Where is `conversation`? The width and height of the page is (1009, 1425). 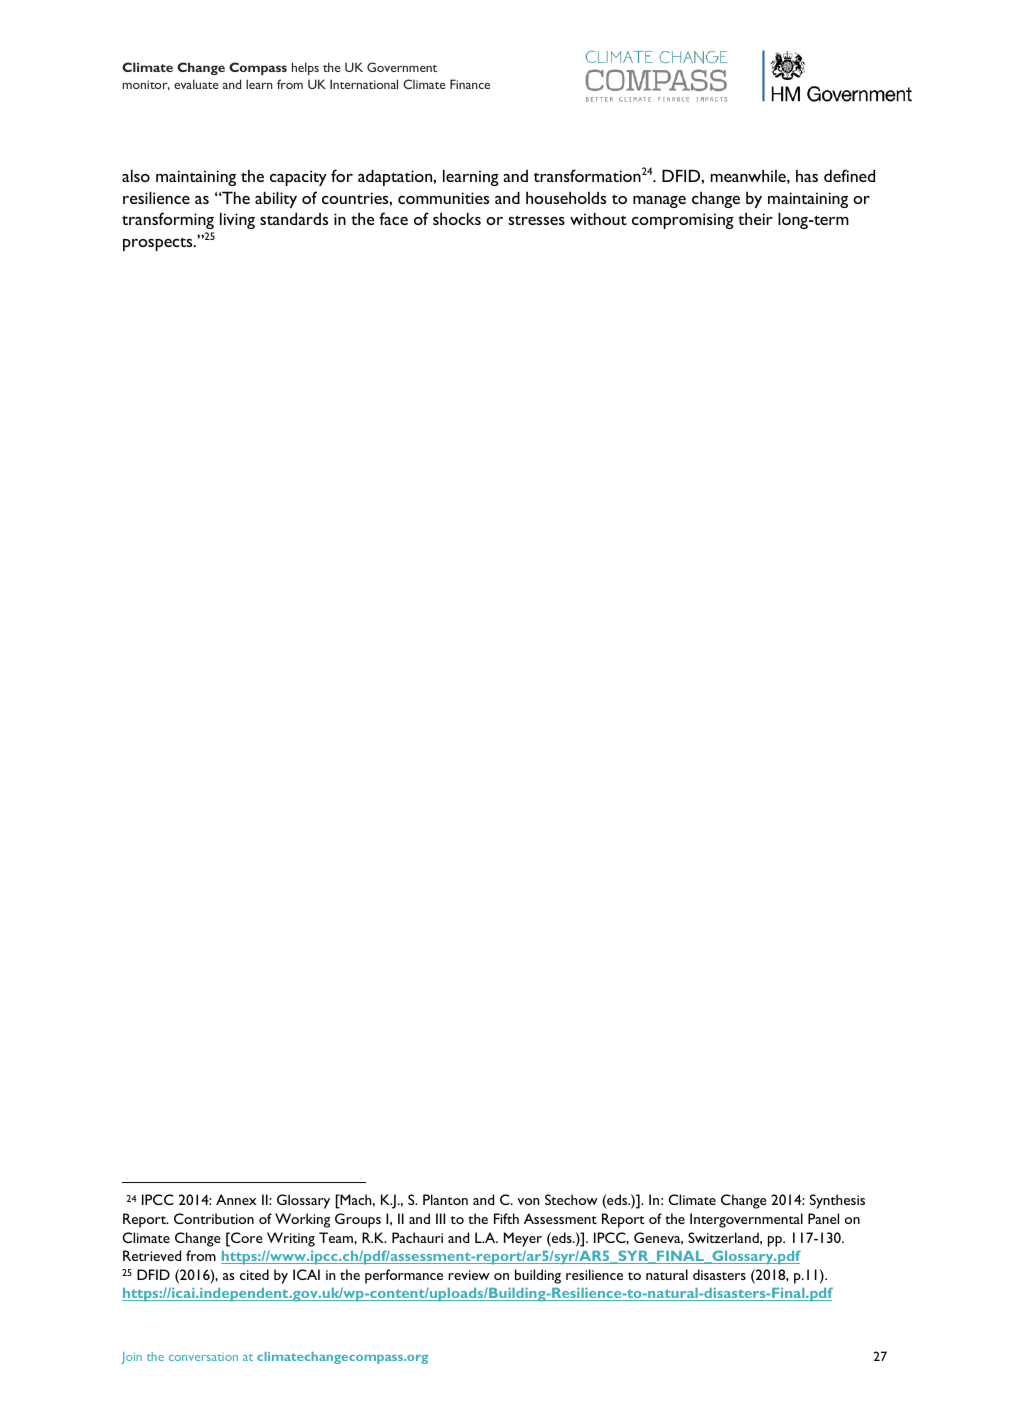
conversation is located at coordinates (203, 1357).
